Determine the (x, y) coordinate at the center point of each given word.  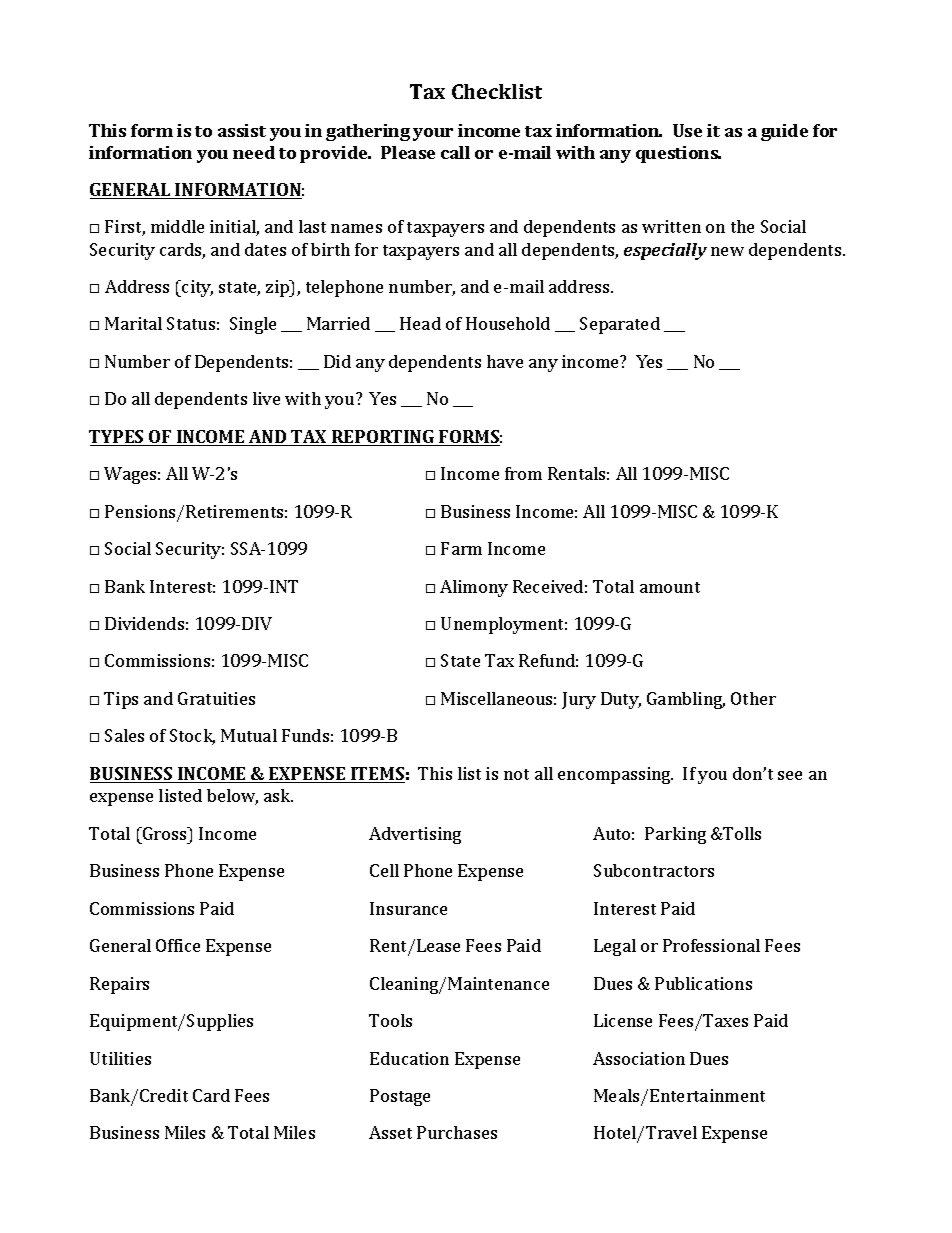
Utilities (120, 1058)
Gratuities (216, 698)
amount (670, 587)
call (455, 152)
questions (678, 154)
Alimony (474, 588)
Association (639, 1058)
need (254, 152)
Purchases (457, 1132)
